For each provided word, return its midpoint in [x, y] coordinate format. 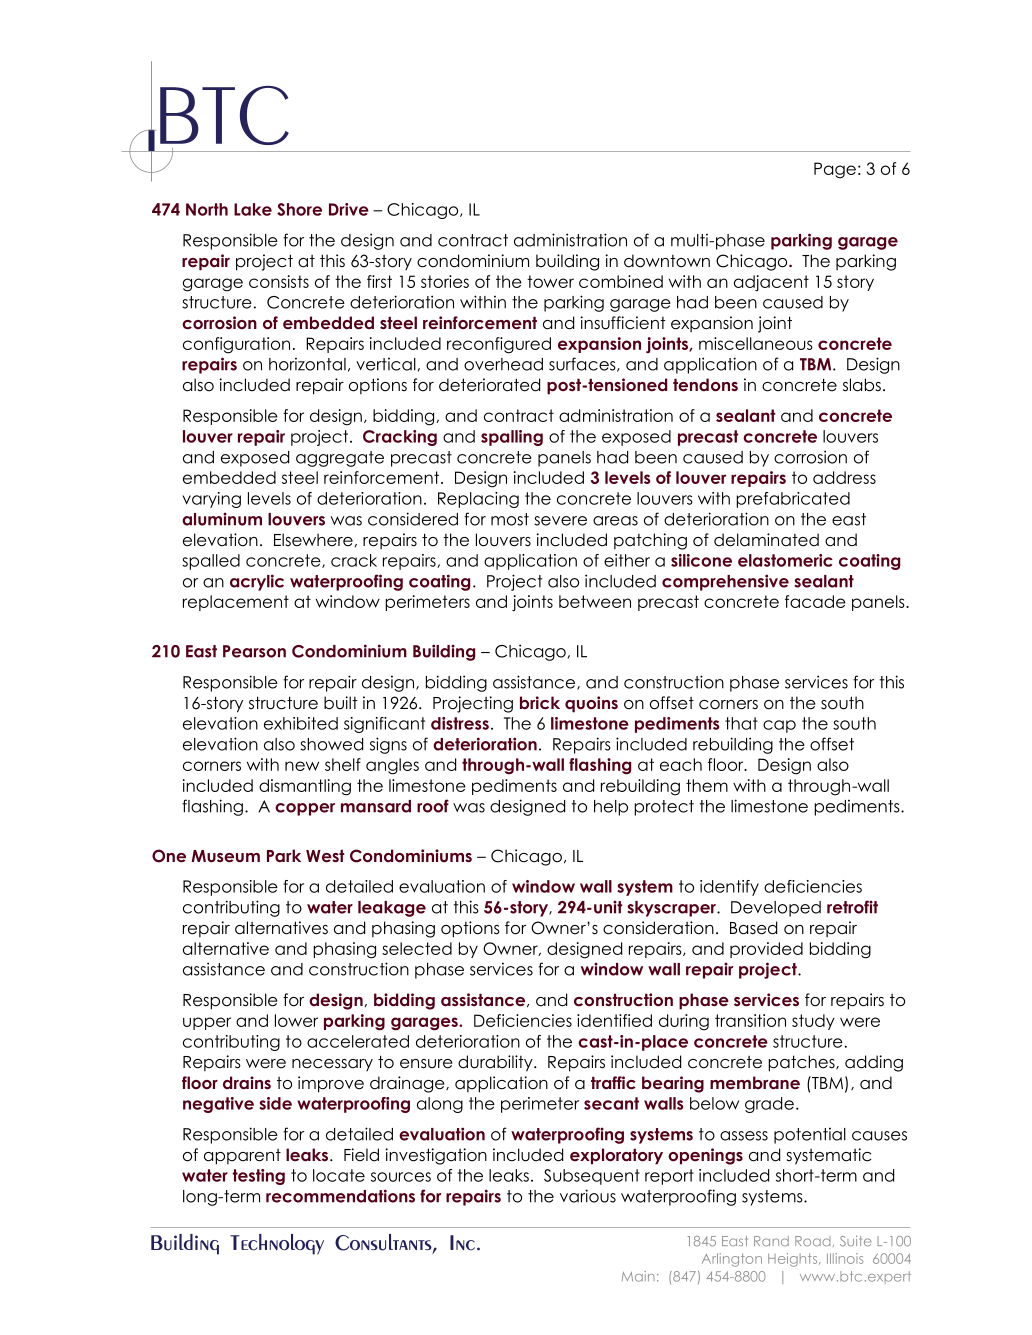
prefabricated [793, 500]
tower [550, 281]
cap [779, 726]
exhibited [301, 723]
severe [560, 521]
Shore [299, 209]
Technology [277, 1244]
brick [540, 702]
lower [296, 1020]
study [813, 1022]
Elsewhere [314, 540]
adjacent [771, 283]
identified [614, 1020]
